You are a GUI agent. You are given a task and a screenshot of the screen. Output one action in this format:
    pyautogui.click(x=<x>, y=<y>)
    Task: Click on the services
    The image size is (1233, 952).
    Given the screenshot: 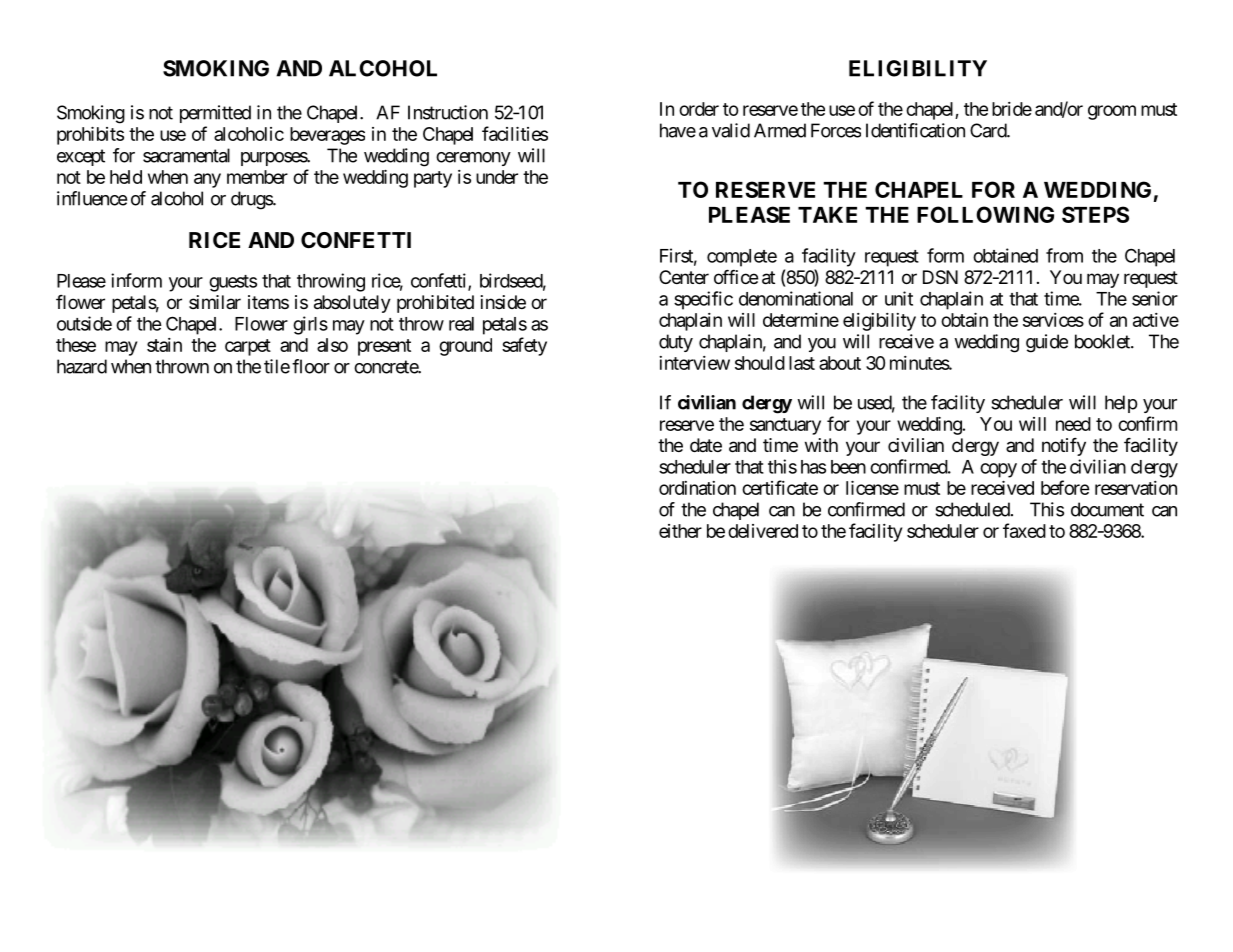 What is the action you would take?
    pyautogui.click(x=1053, y=320)
